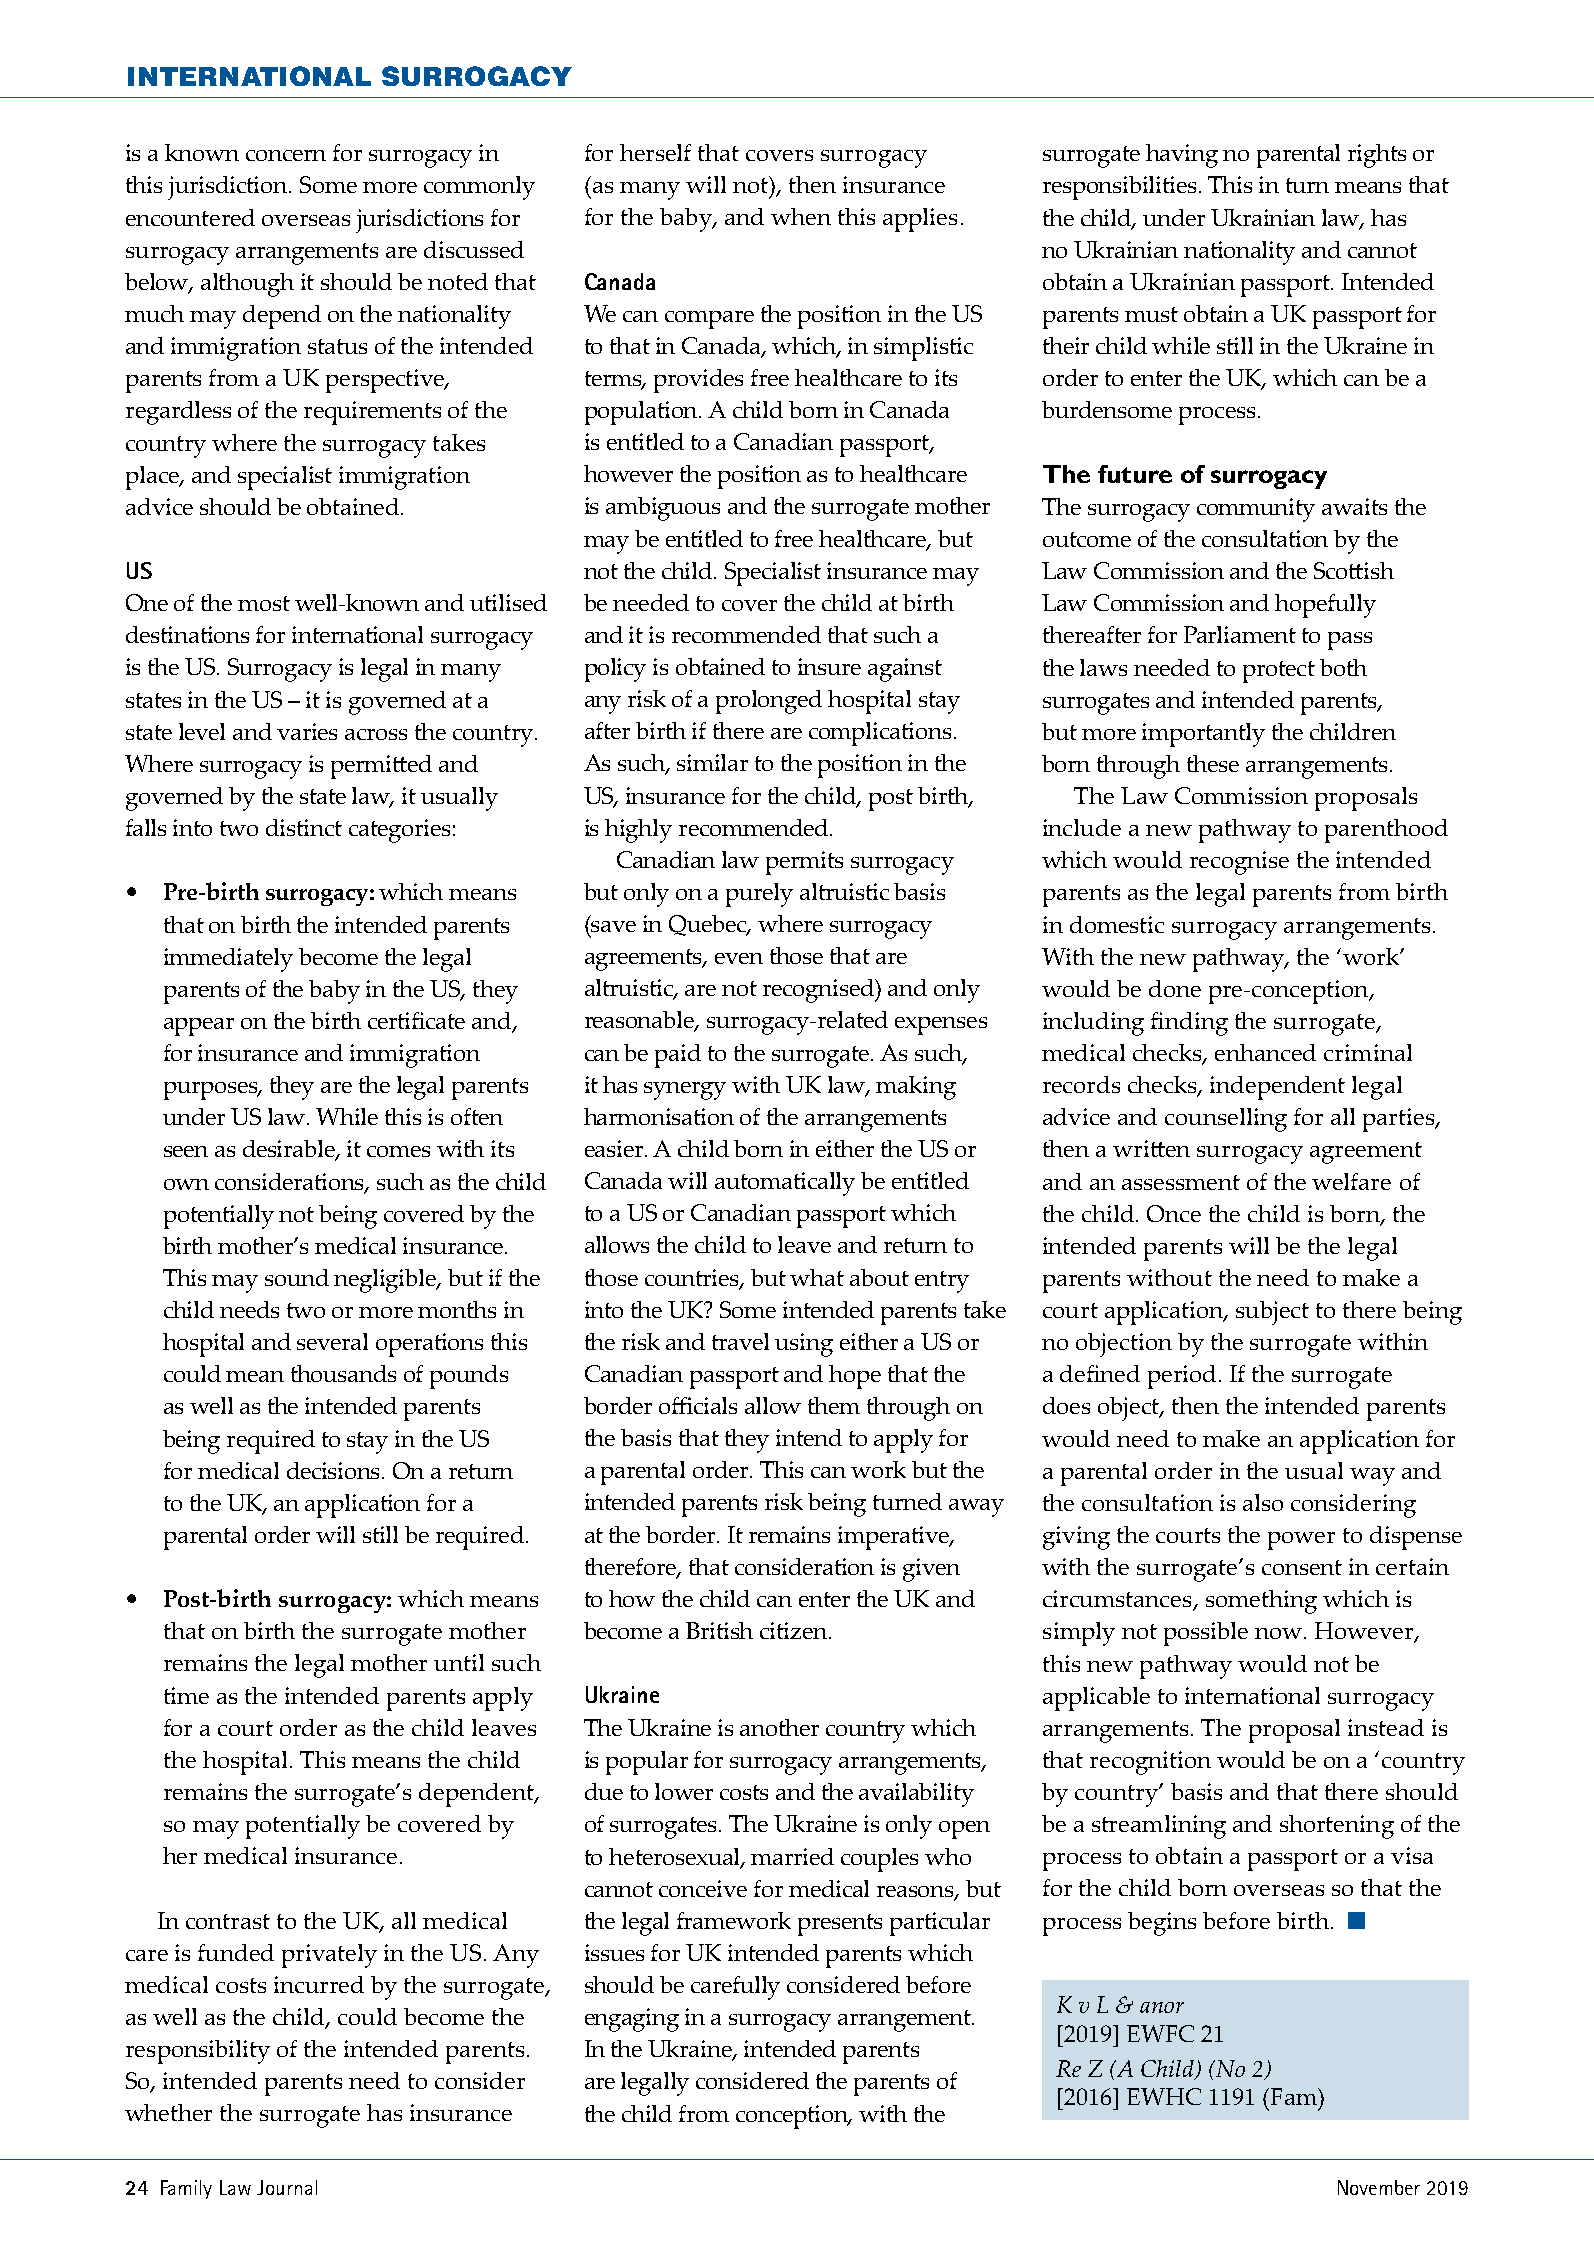 The image size is (1594, 2256). What do you see at coordinates (1226, 1120) in the screenshot?
I see `counselling` at bounding box center [1226, 1120].
